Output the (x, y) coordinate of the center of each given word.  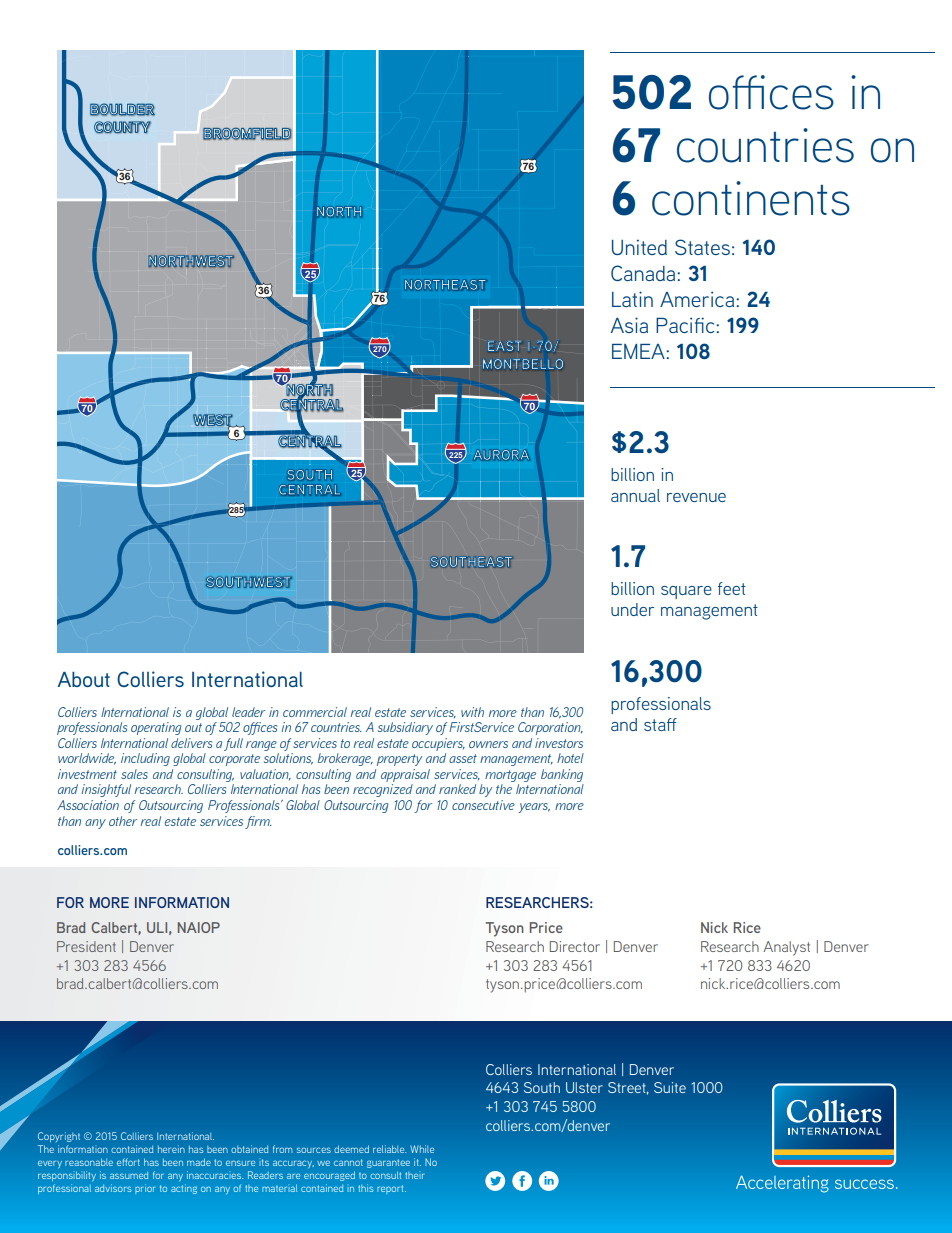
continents (751, 198)
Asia (629, 325)
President (86, 946)
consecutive (483, 805)
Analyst (786, 948)
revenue (696, 497)
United (639, 247)
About (83, 679)
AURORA (501, 455)
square (686, 592)
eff (122, 1162)
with (472, 712)
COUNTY (122, 127)
